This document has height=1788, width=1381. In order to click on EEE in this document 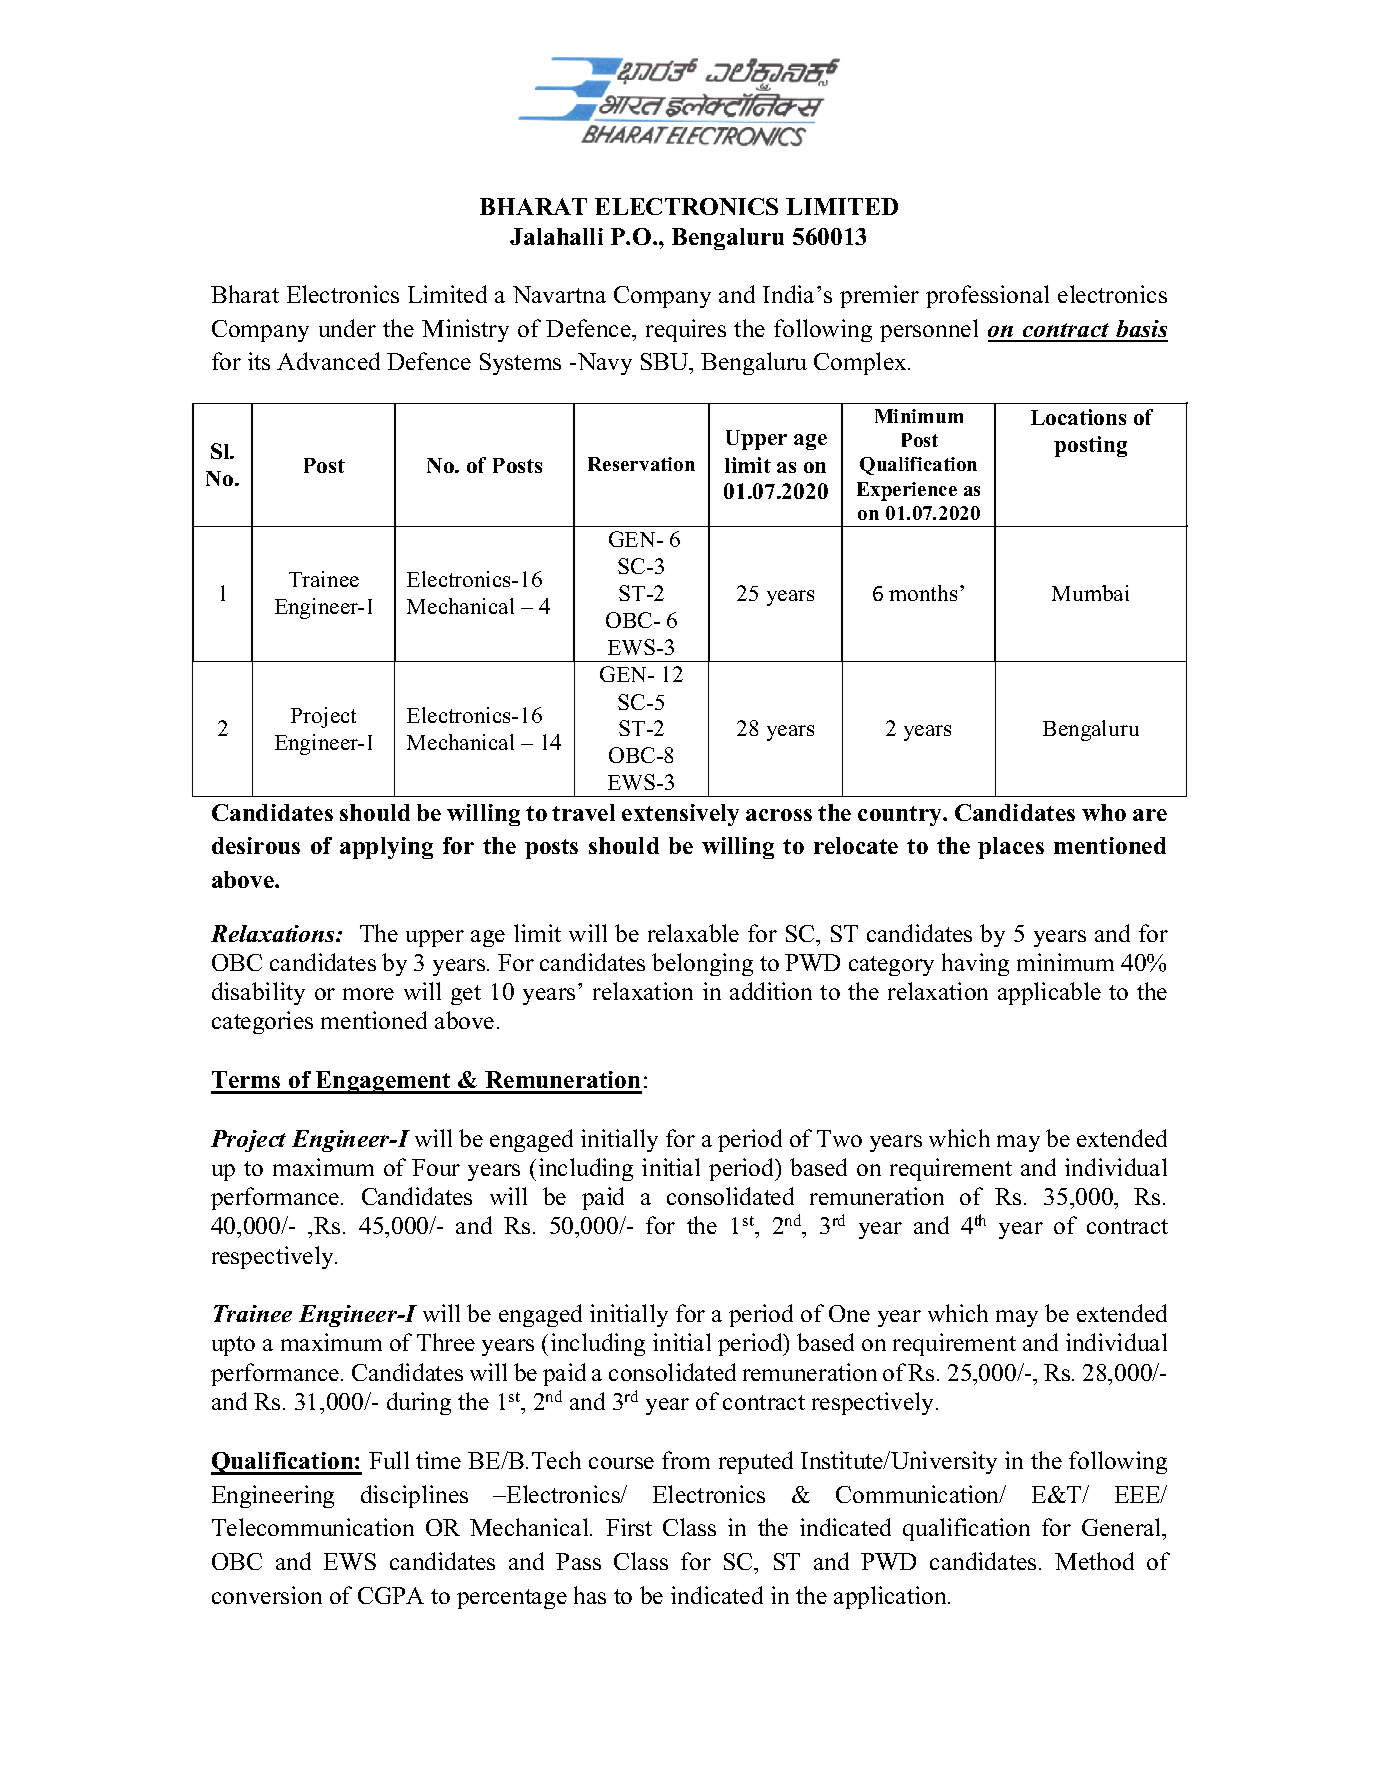, I will do `click(1139, 1494)`.
